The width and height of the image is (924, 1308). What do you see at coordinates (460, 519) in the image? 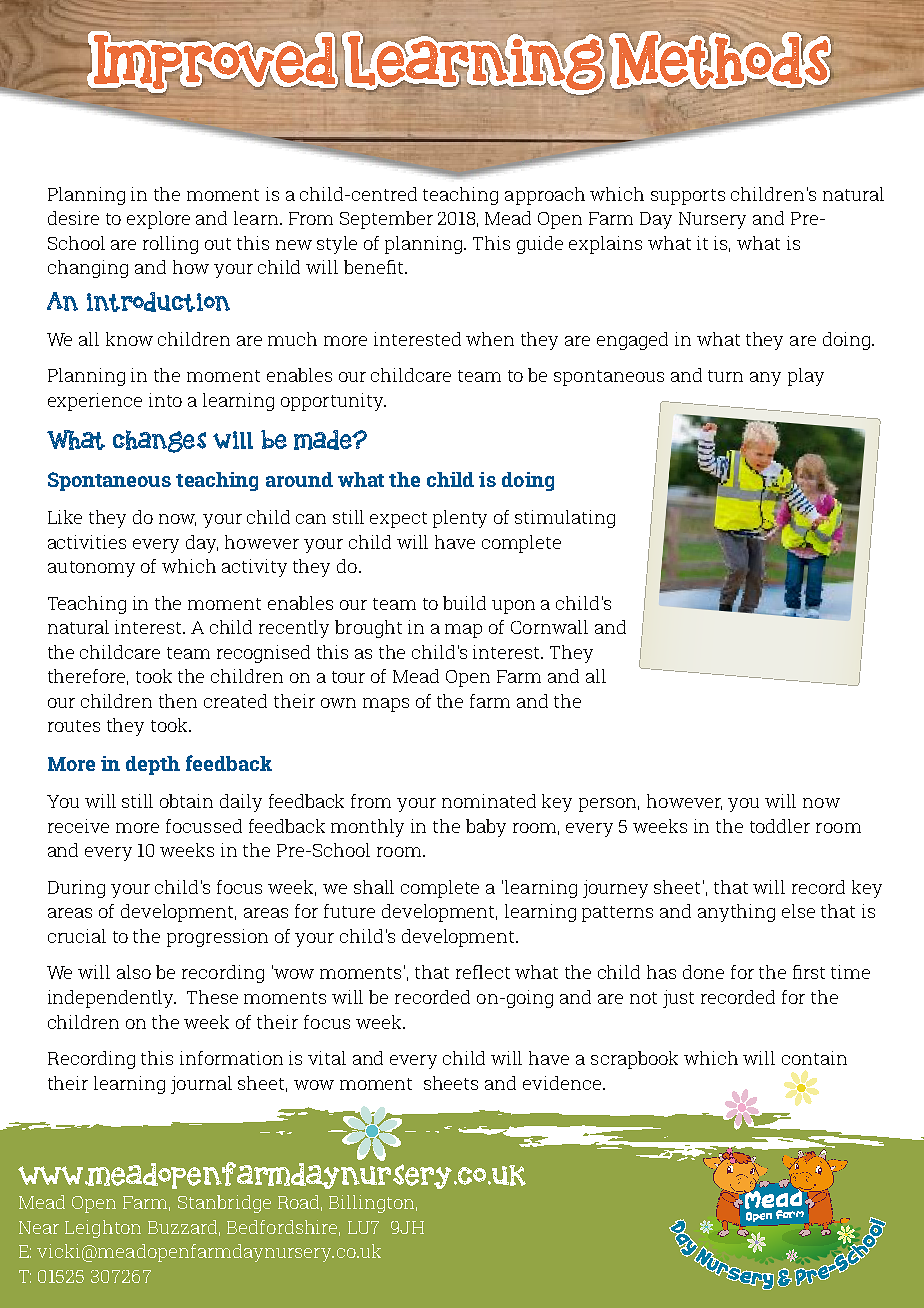
I see `plenty` at bounding box center [460, 519].
